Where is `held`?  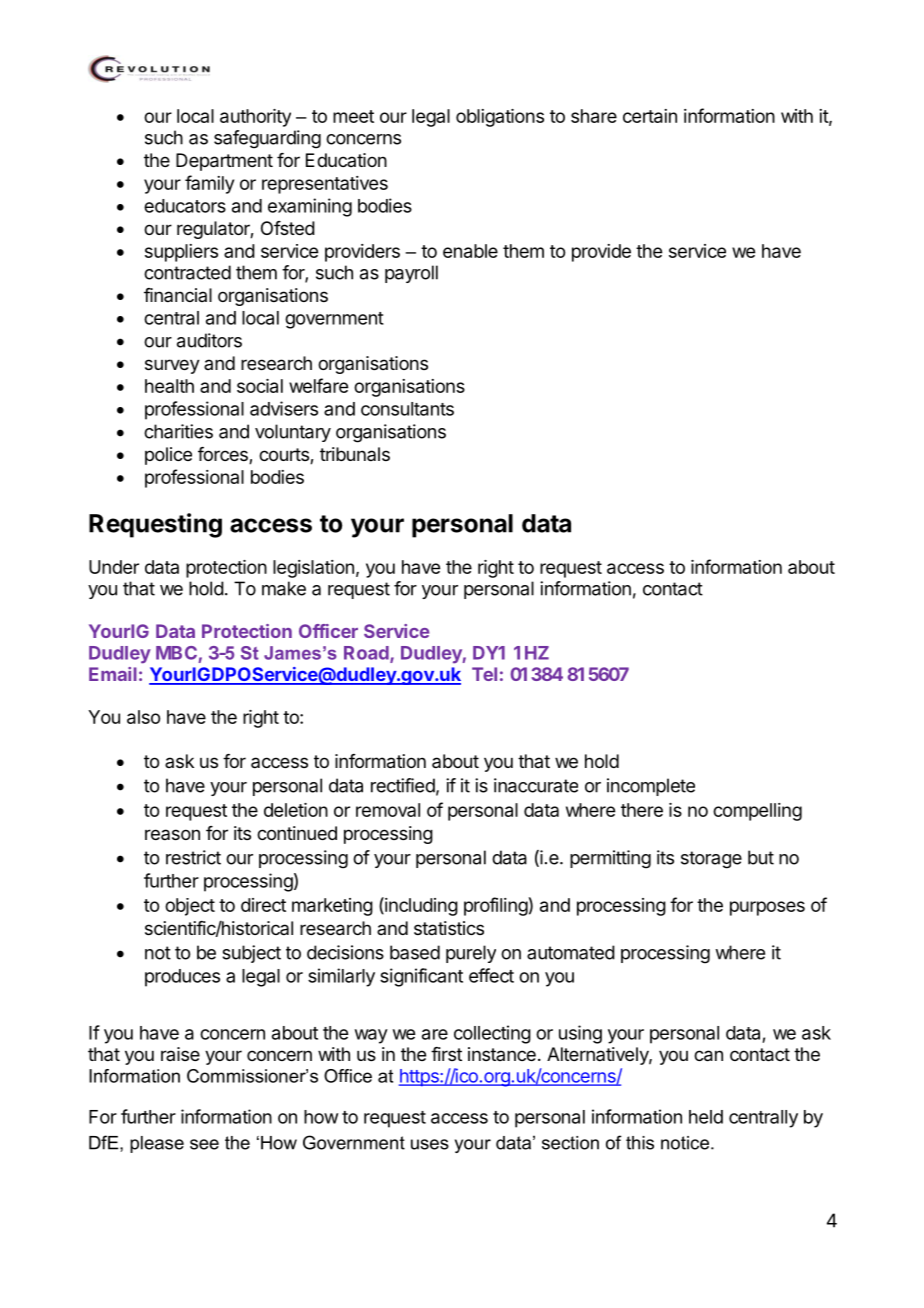
held is located at coordinates (706, 1117).
